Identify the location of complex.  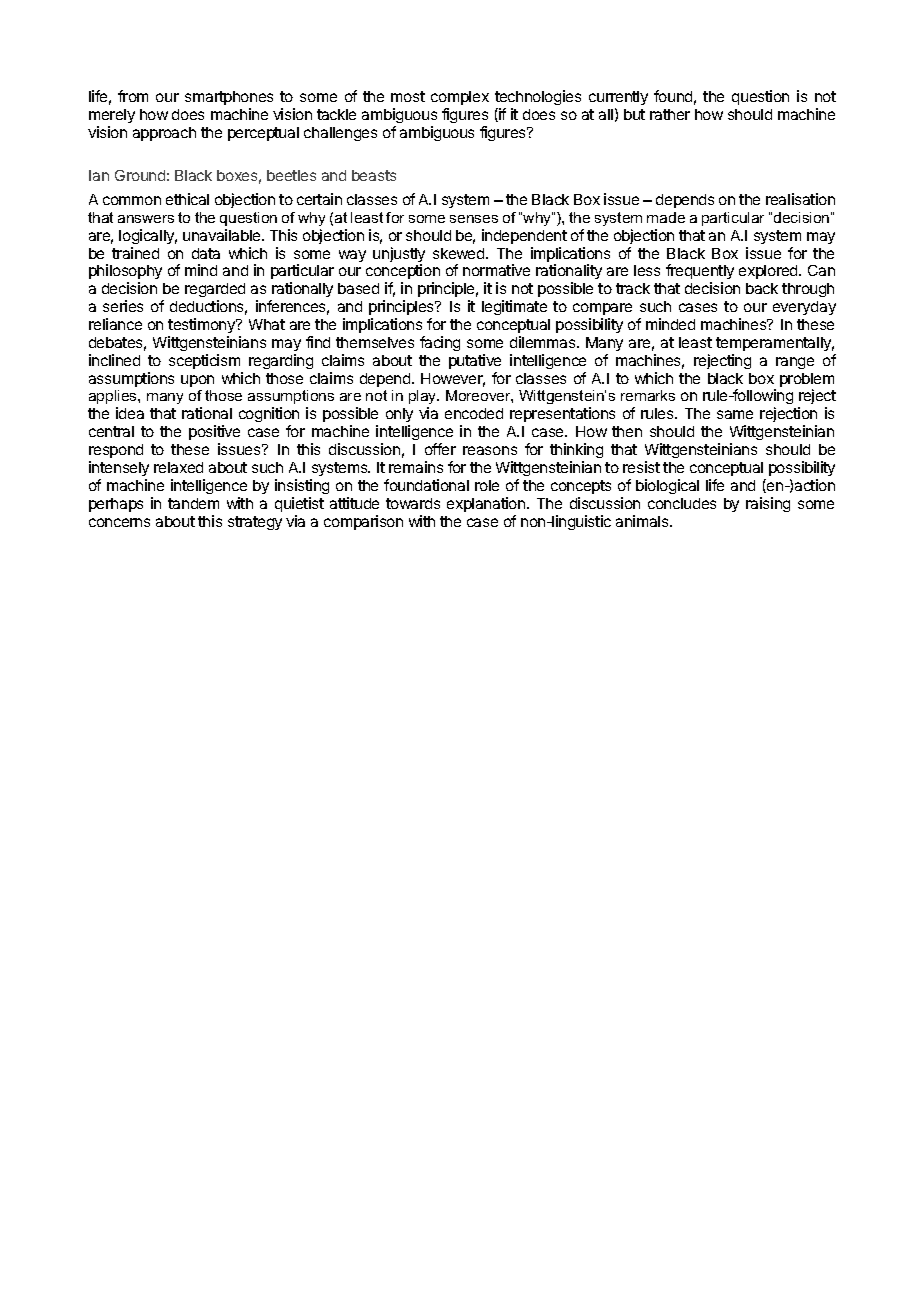
(460, 100).
